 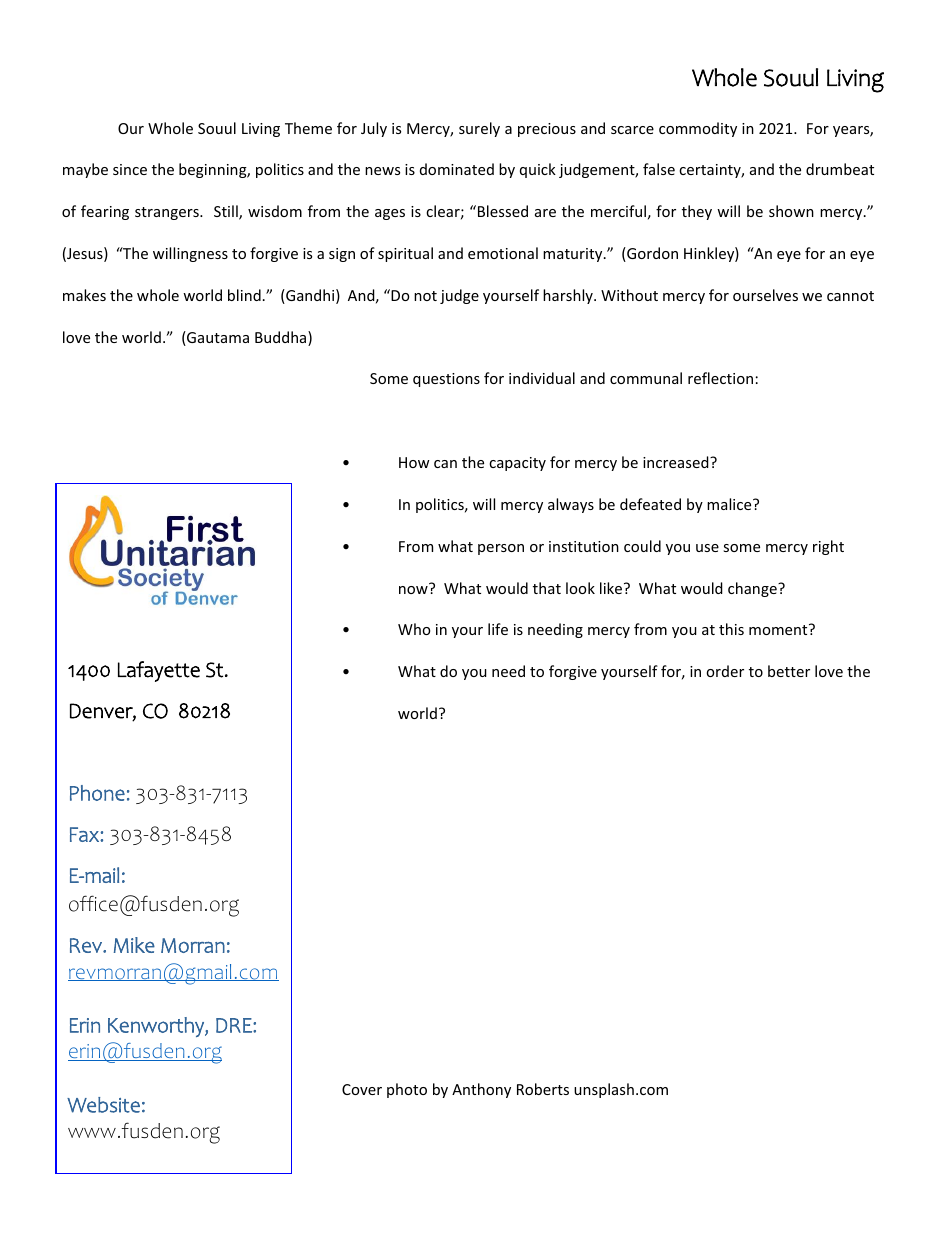 What do you see at coordinates (543, 1089) in the screenshot?
I see `Roberts` at bounding box center [543, 1089].
